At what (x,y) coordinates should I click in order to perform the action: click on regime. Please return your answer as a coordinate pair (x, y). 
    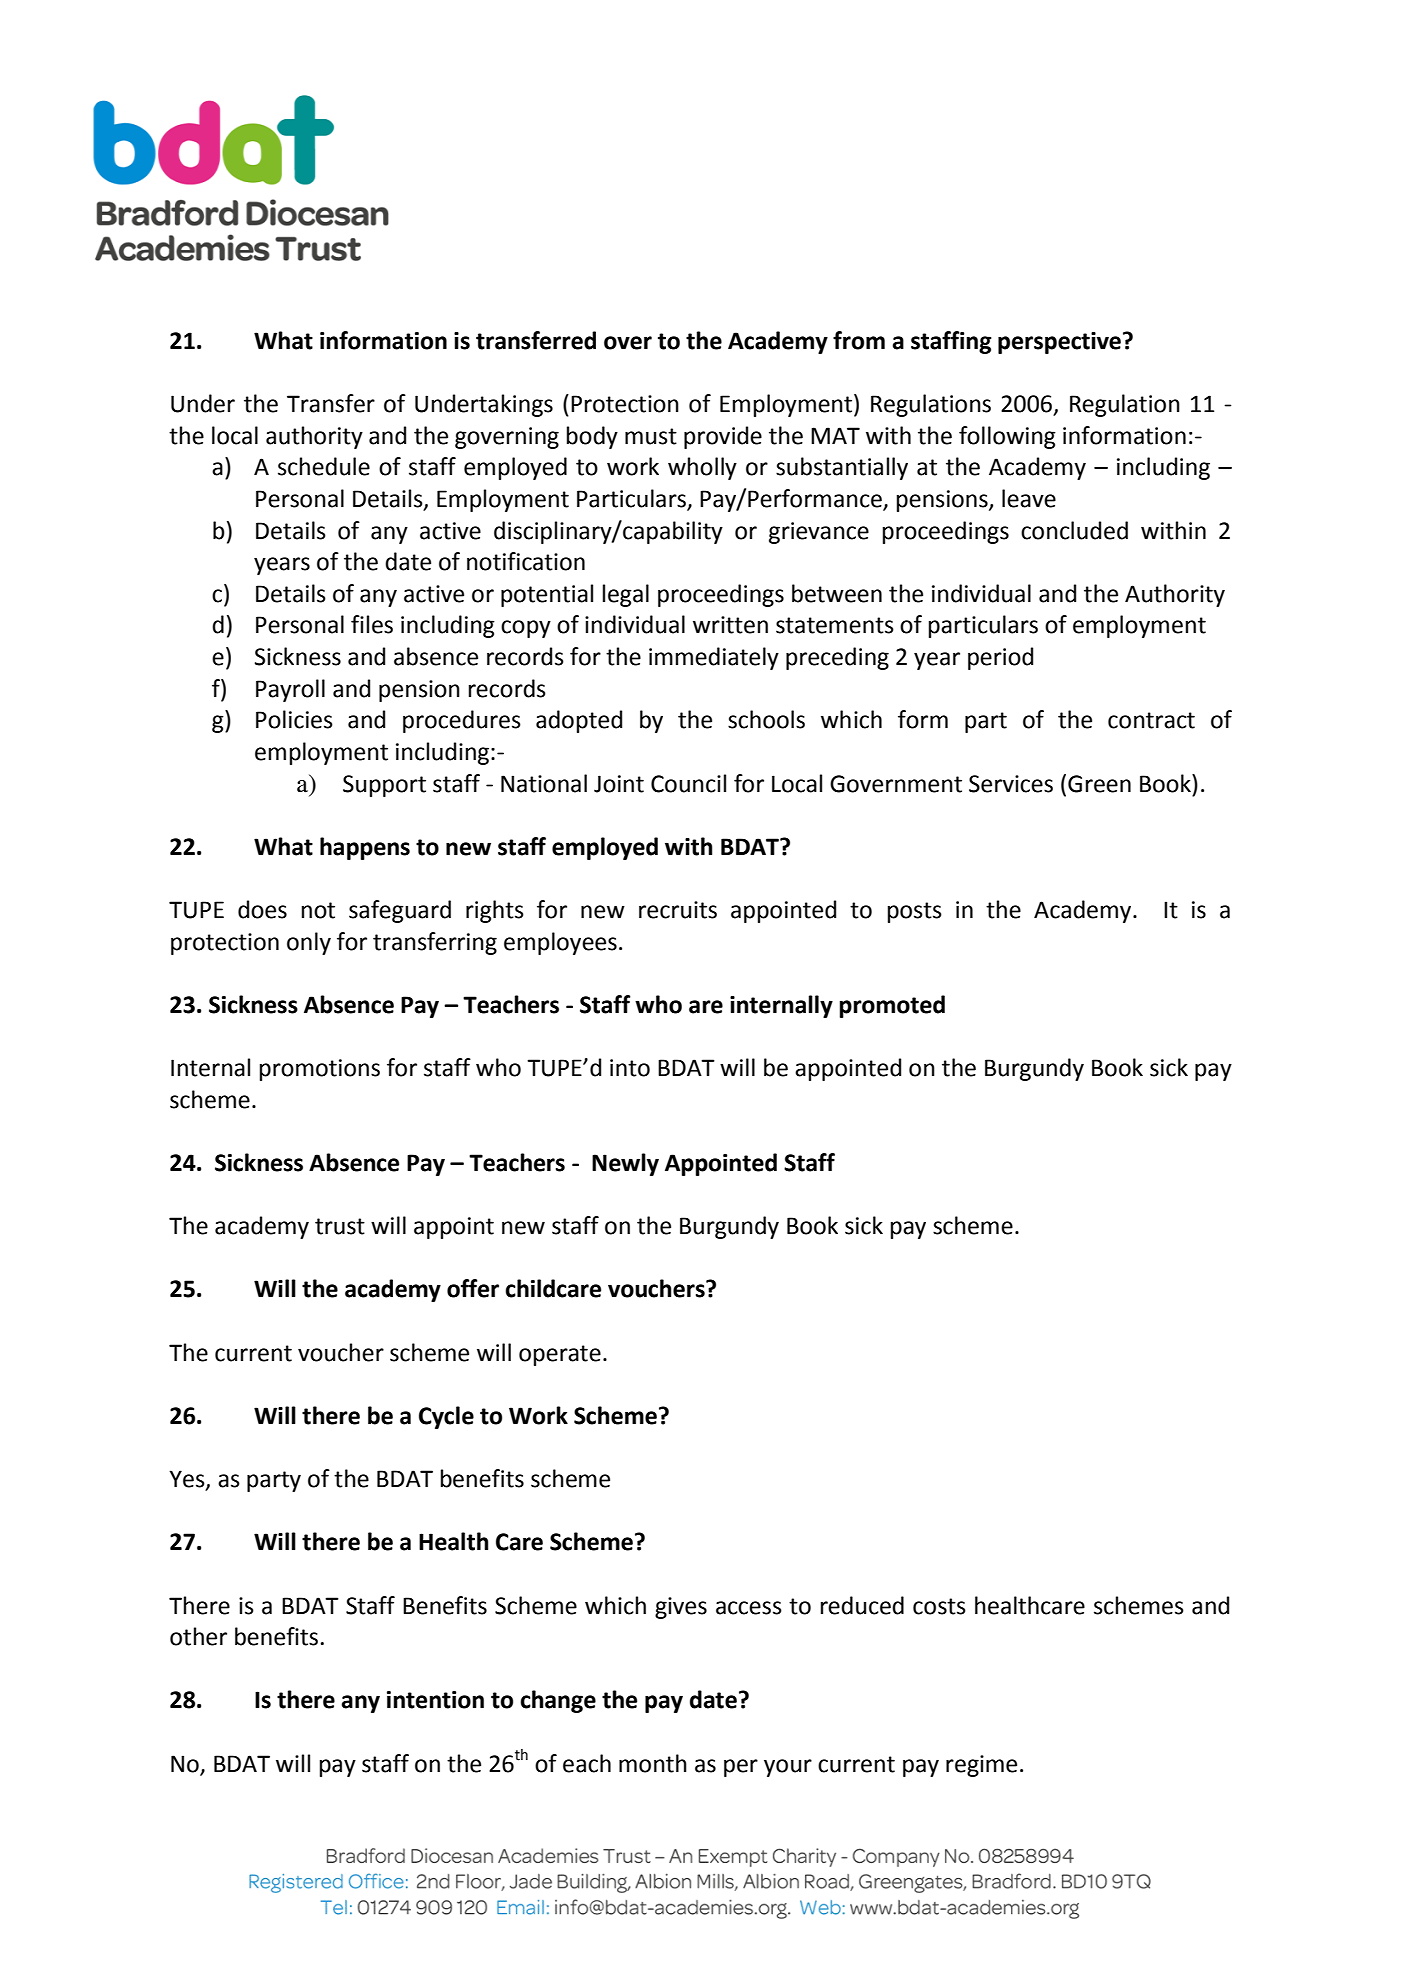
    Looking at the image, I should click on (981, 1766).
